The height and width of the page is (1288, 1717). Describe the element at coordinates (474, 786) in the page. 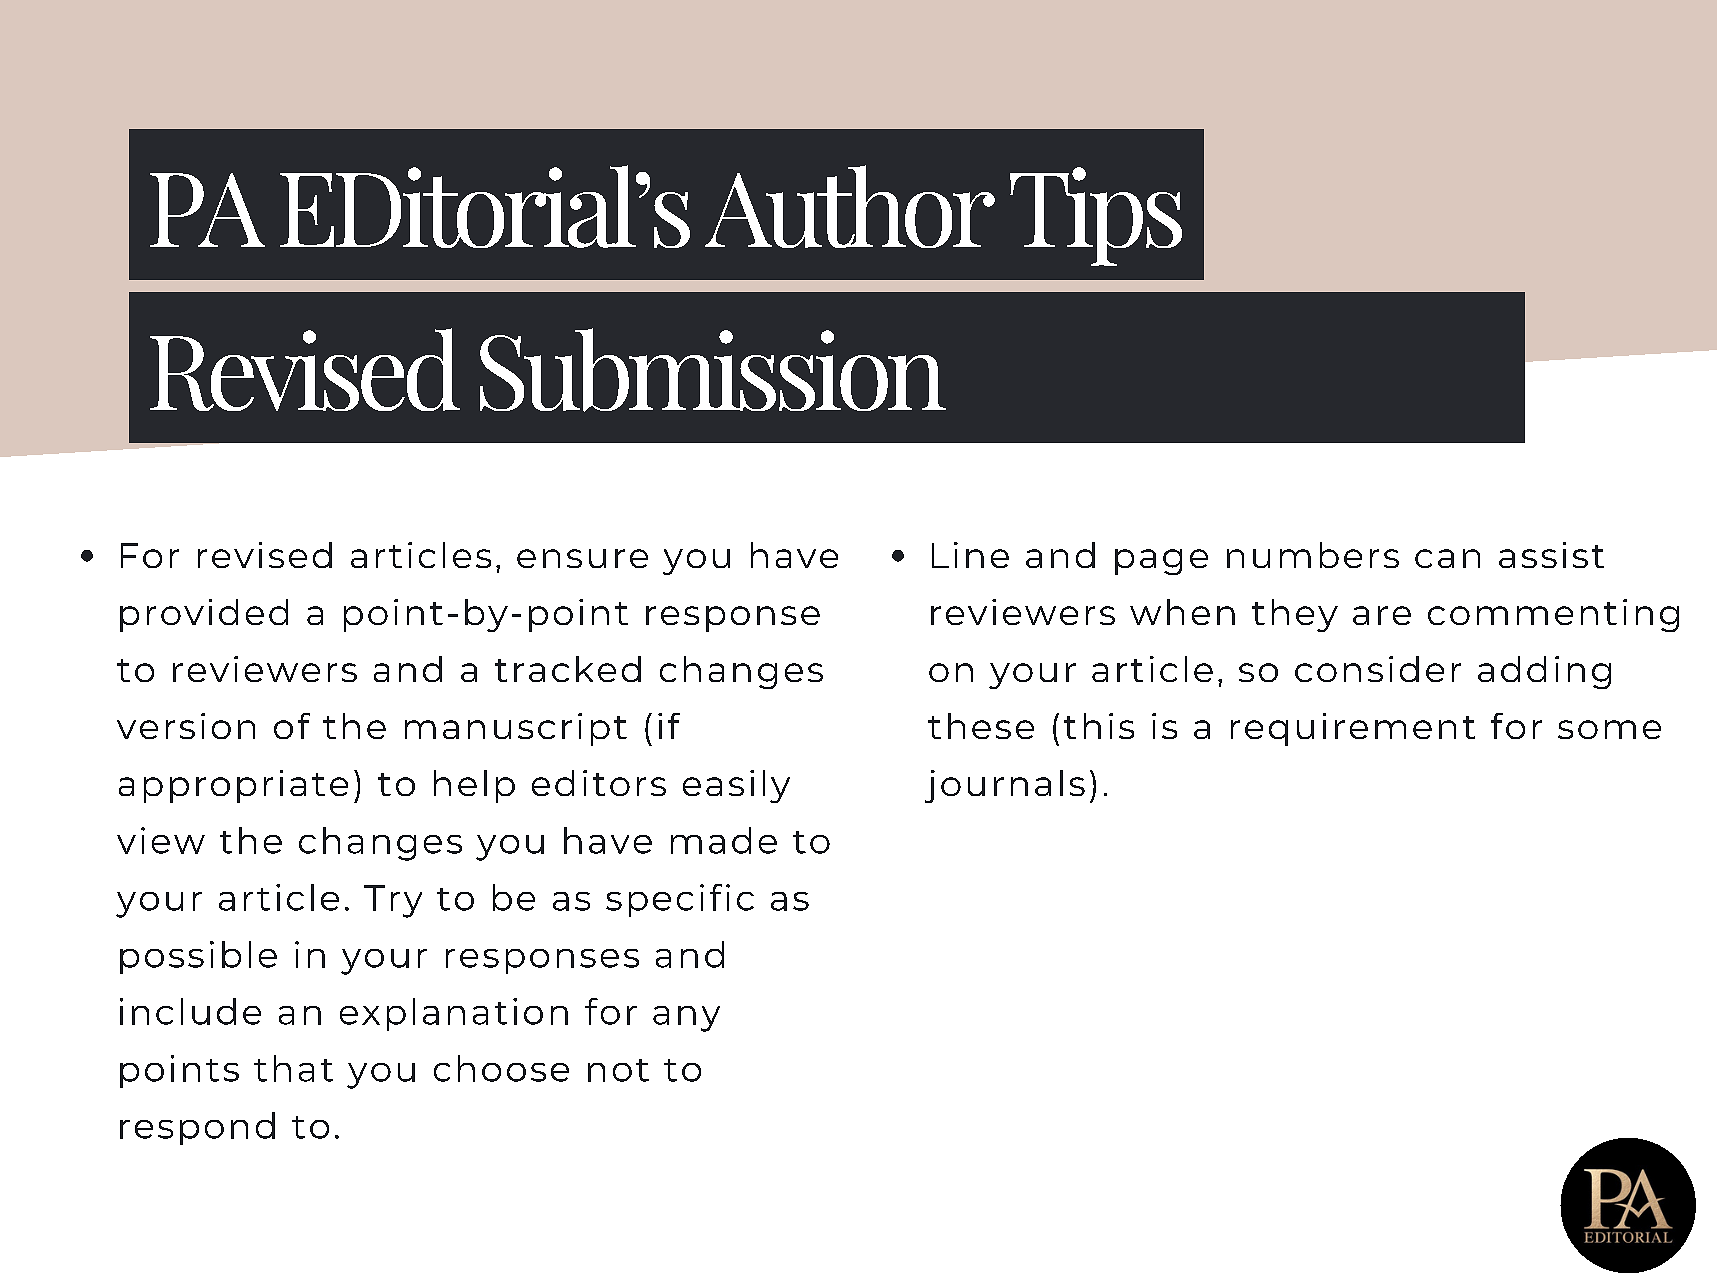

I see `help` at that location.
